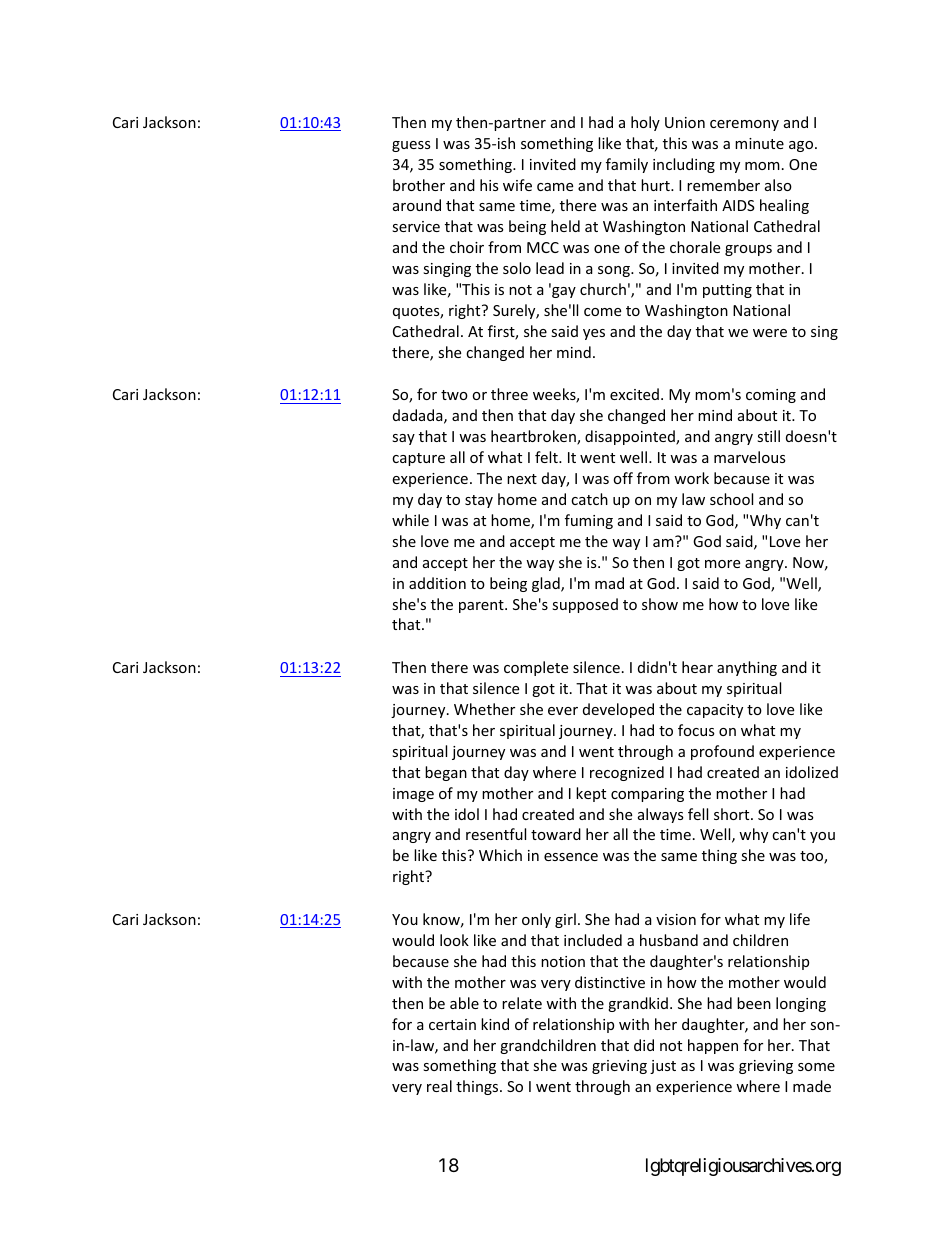 Image resolution: width=952 pixels, height=1233 pixels. I want to click on certain, so click(452, 1024).
